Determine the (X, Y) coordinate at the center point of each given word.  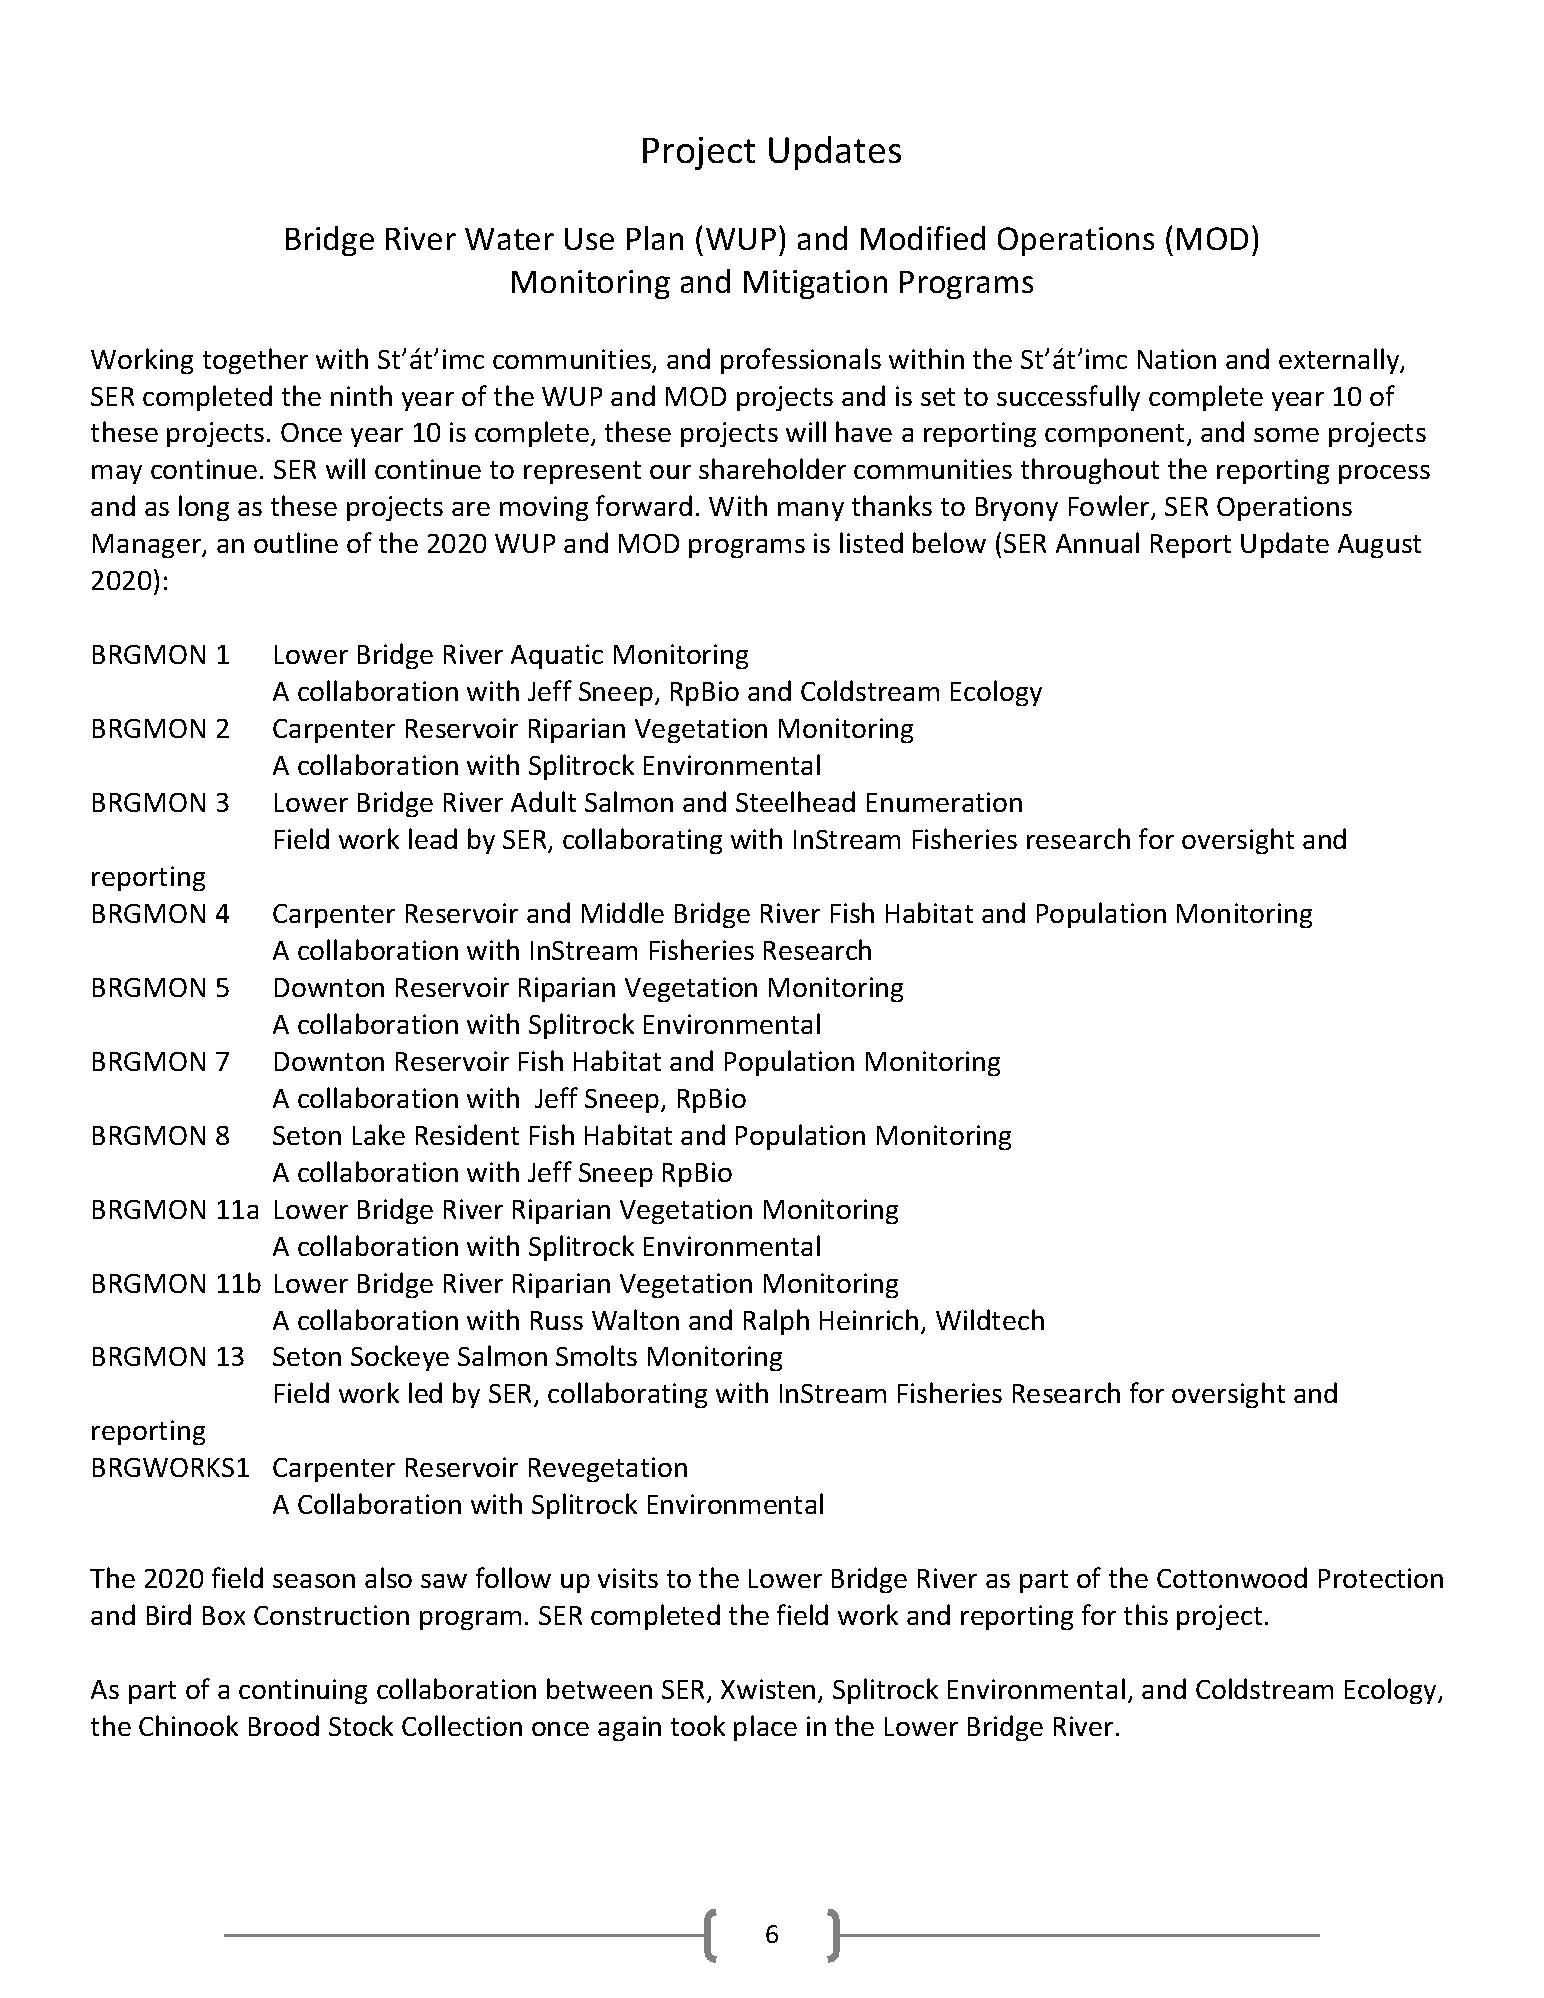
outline (296, 542)
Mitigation (815, 284)
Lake (379, 1134)
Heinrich (869, 1319)
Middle (623, 912)
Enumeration (944, 802)
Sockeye (400, 1358)
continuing (303, 1691)
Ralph (776, 1322)
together (255, 361)
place (765, 1728)
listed (871, 542)
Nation (1177, 359)
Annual (1097, 542)
